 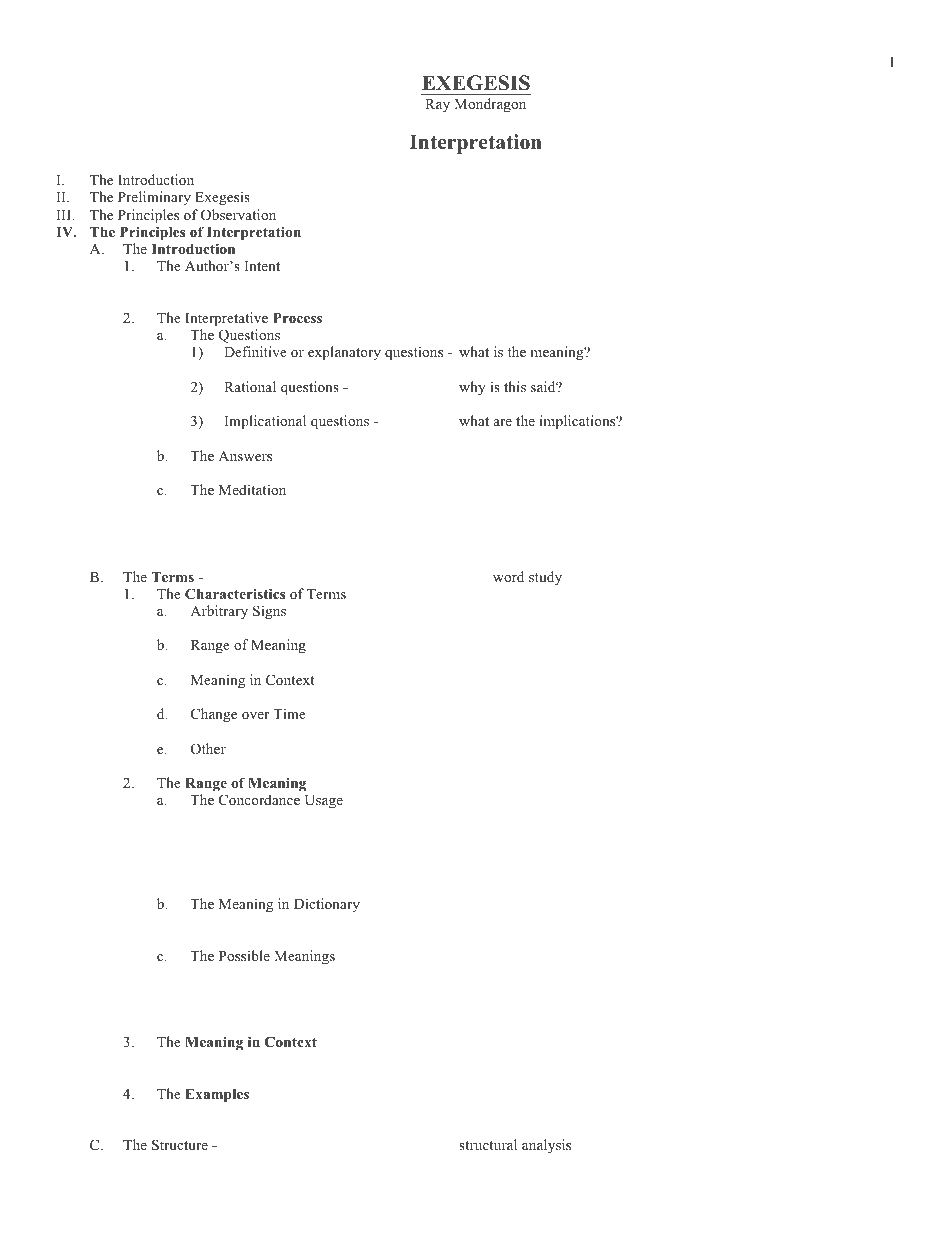 What do you see at coordinates (515, 386) in the image?
I see `this` at bounding box center [515, 386].
